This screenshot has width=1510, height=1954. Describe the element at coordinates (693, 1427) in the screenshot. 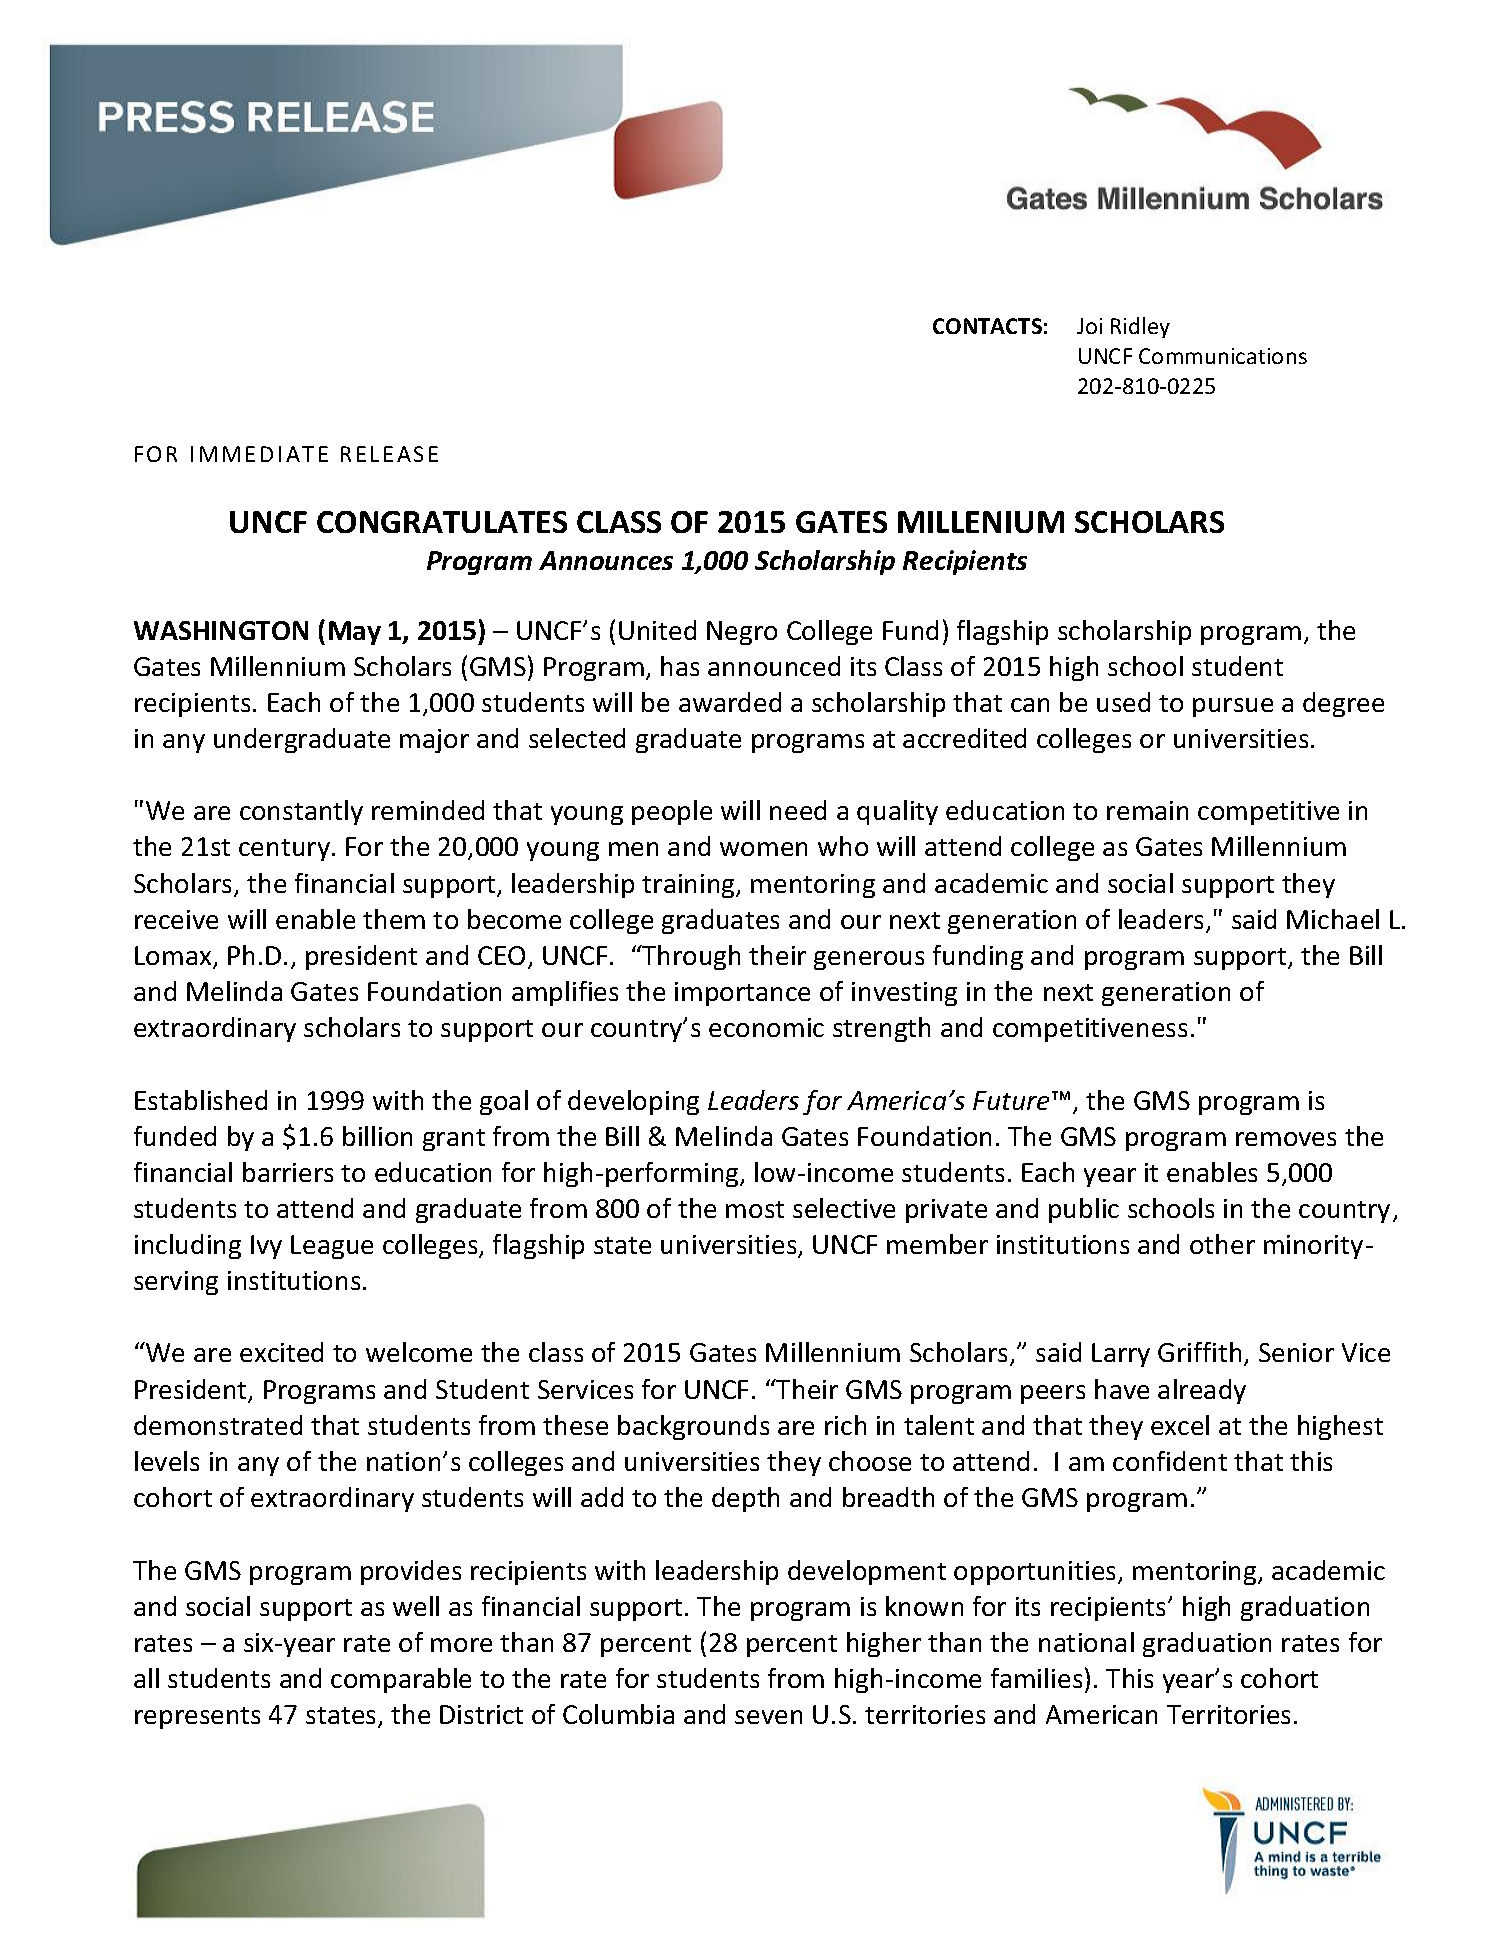

I see `backgrounds` at that location.
